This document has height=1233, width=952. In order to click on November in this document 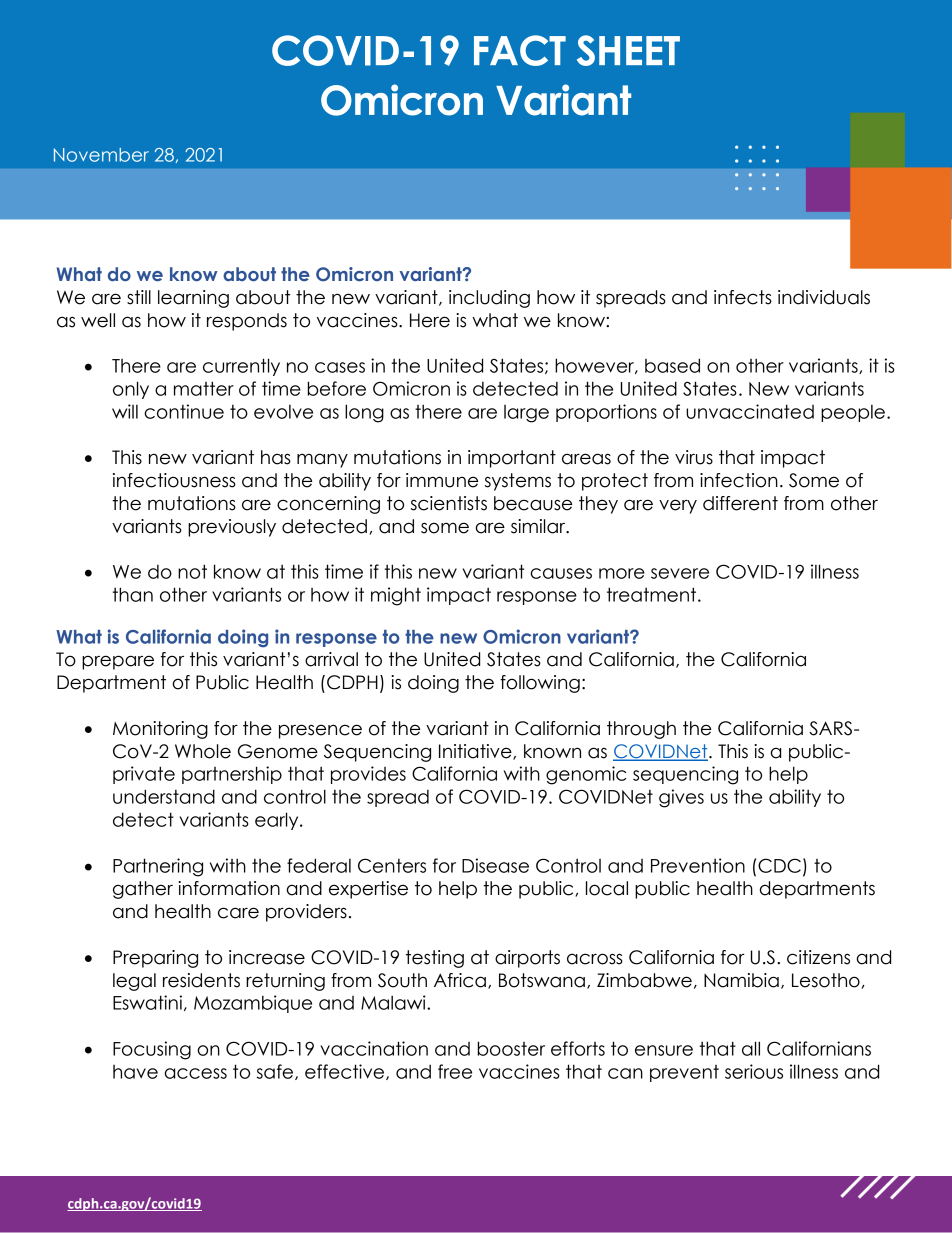, I will do `click(101, 155)`.
